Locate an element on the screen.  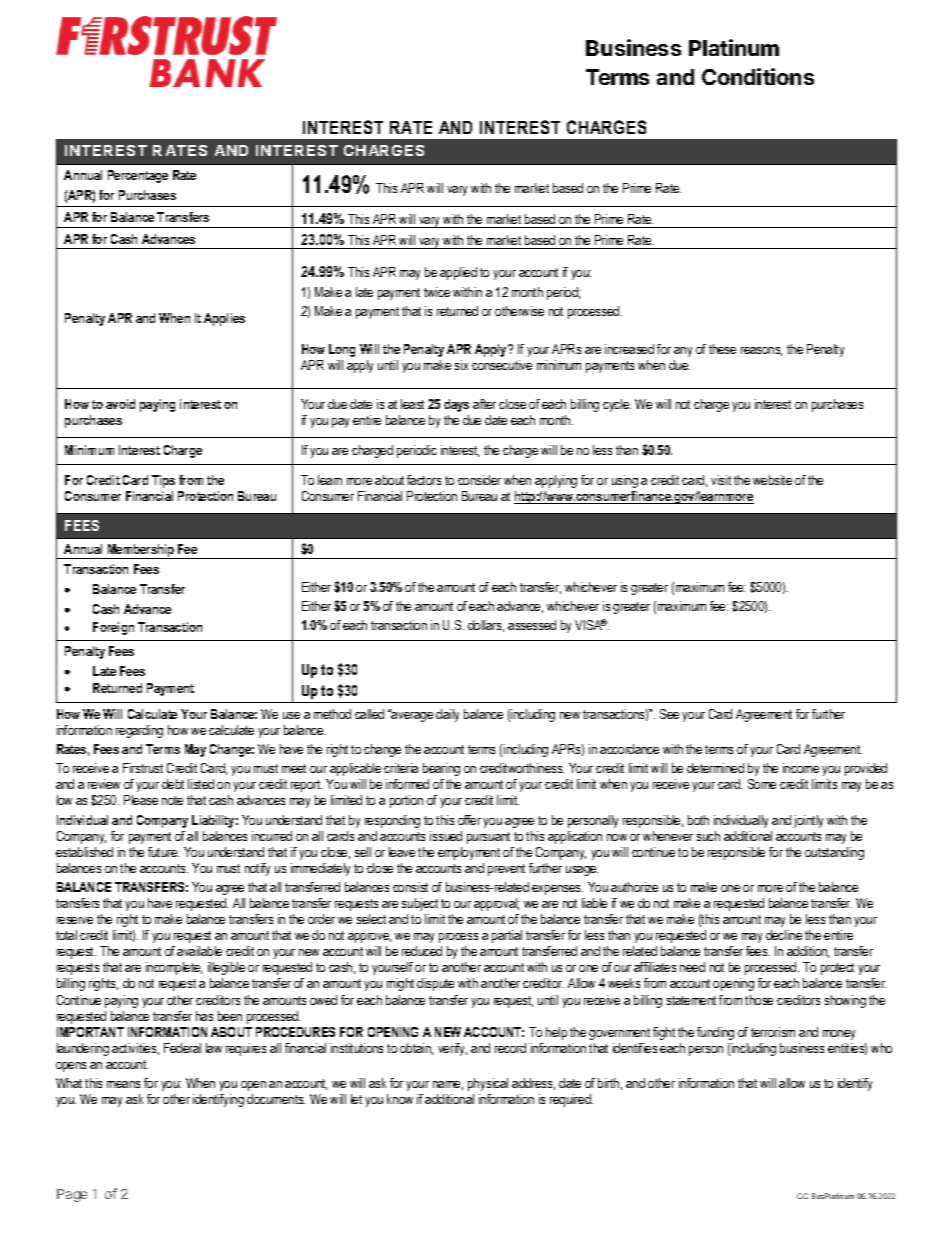
Conditions is located at coordinates (758, 76).
